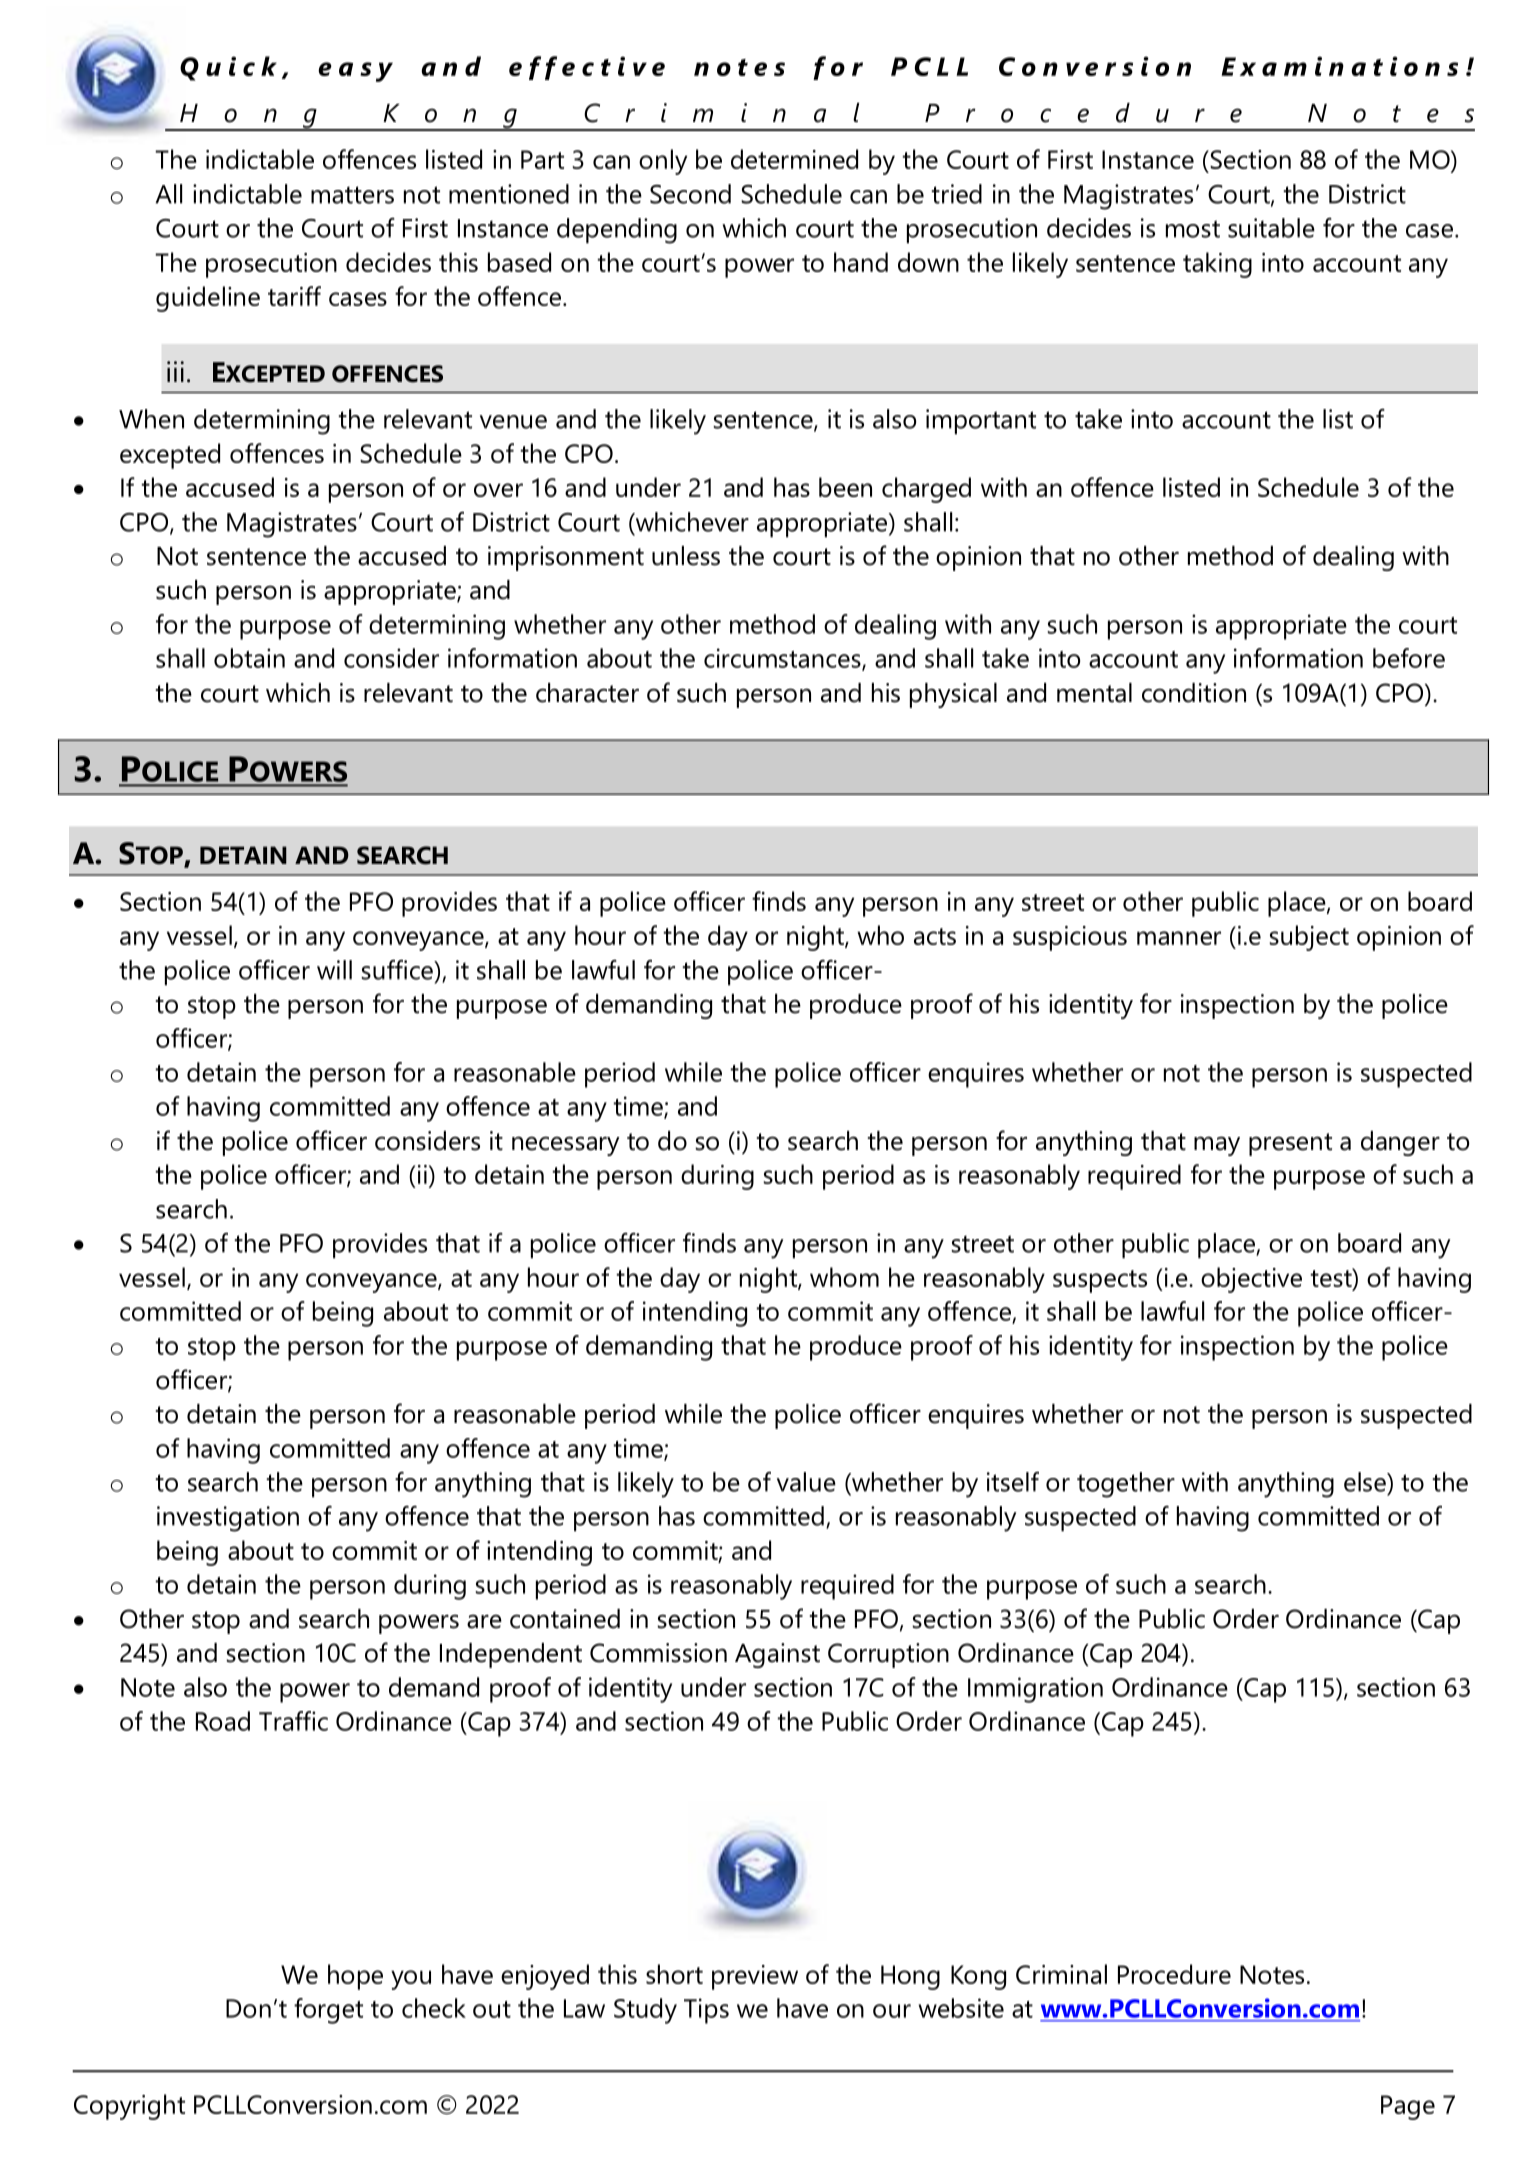 The height and width of the document is (2162, 1528). What do you see at coordinates (1271, 228) in the document?
I see `suitable` at bounding box center [1271, 228].
